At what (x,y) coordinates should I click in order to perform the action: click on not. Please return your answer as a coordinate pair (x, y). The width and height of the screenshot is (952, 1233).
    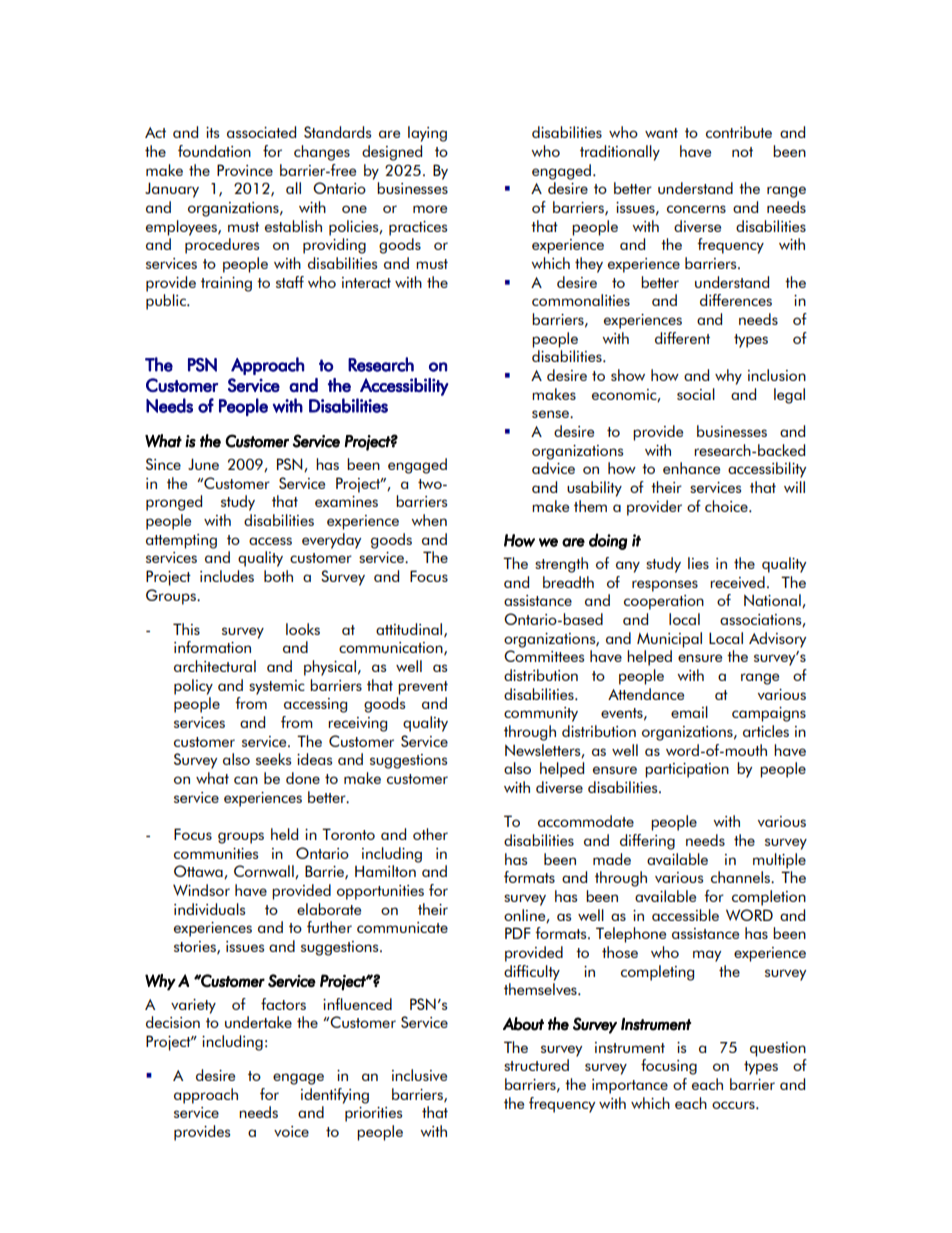
    Looking at the image, I should click on (742, 152).
